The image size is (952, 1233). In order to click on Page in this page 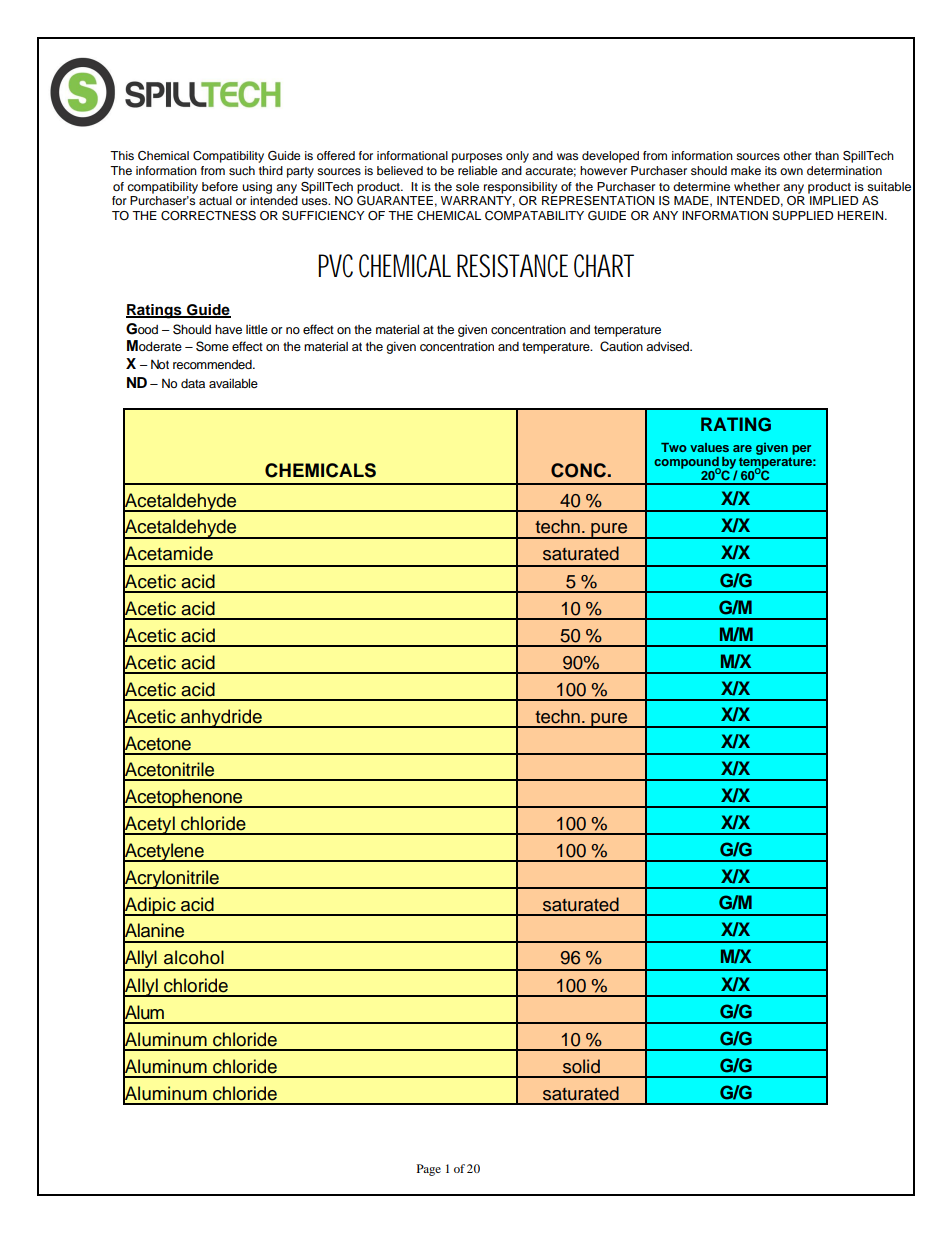, I will do `click(429, 1170)`.
